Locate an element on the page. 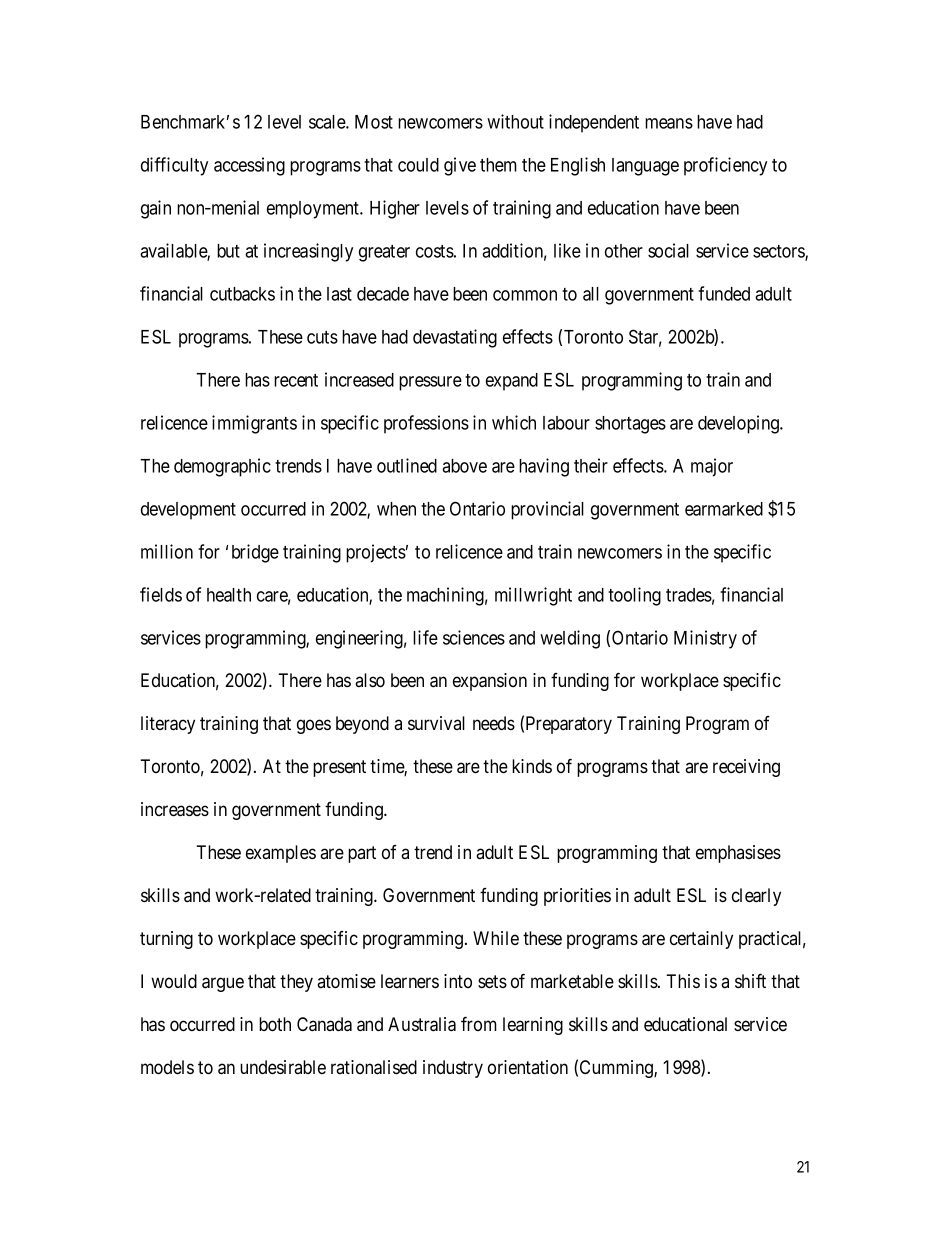 Image resolution: width=952 pixels, height=1233 pixels. cutbacks is located at coordinates (242, 294).
